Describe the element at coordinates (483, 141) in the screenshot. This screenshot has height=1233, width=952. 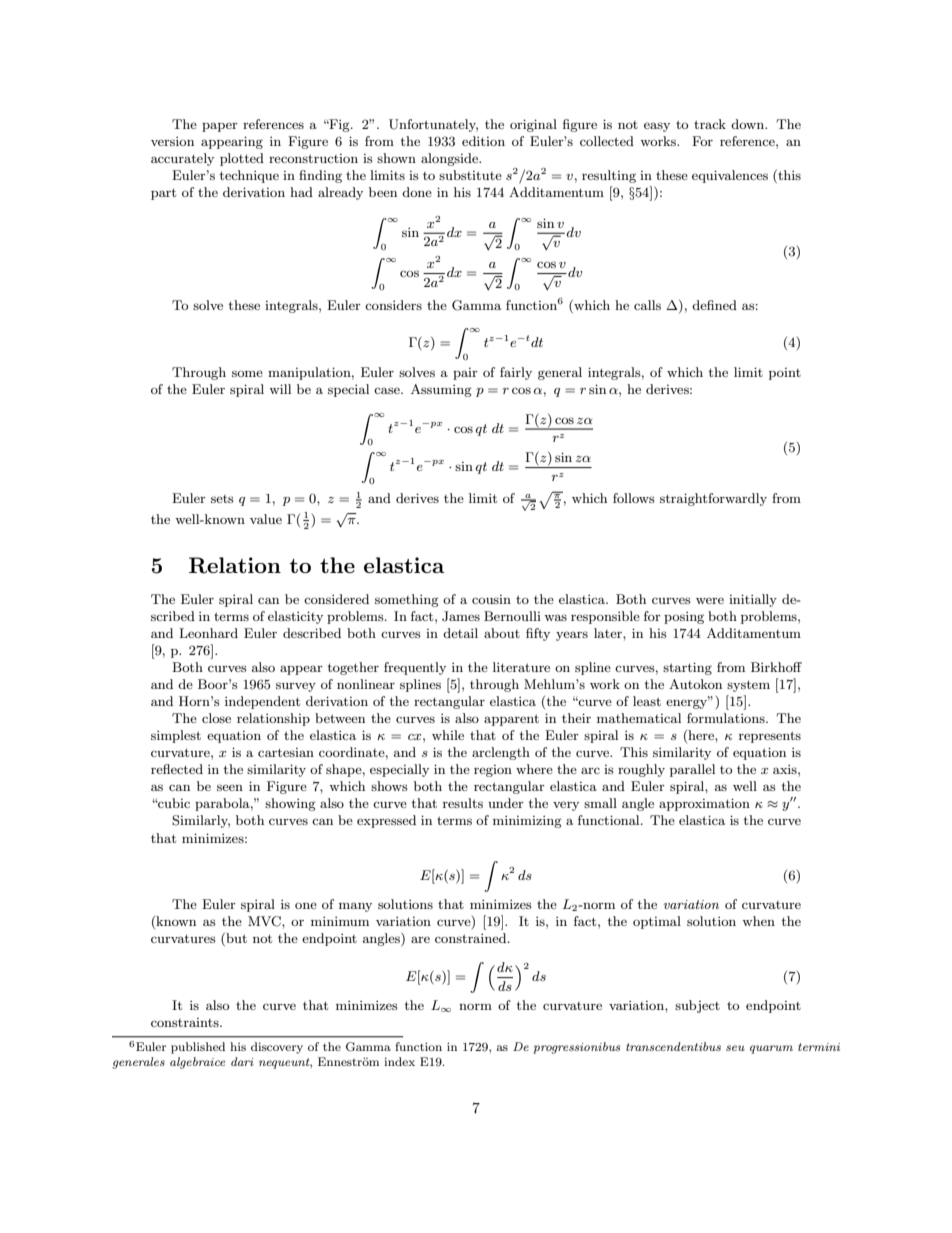
I see `edition` at that location.
